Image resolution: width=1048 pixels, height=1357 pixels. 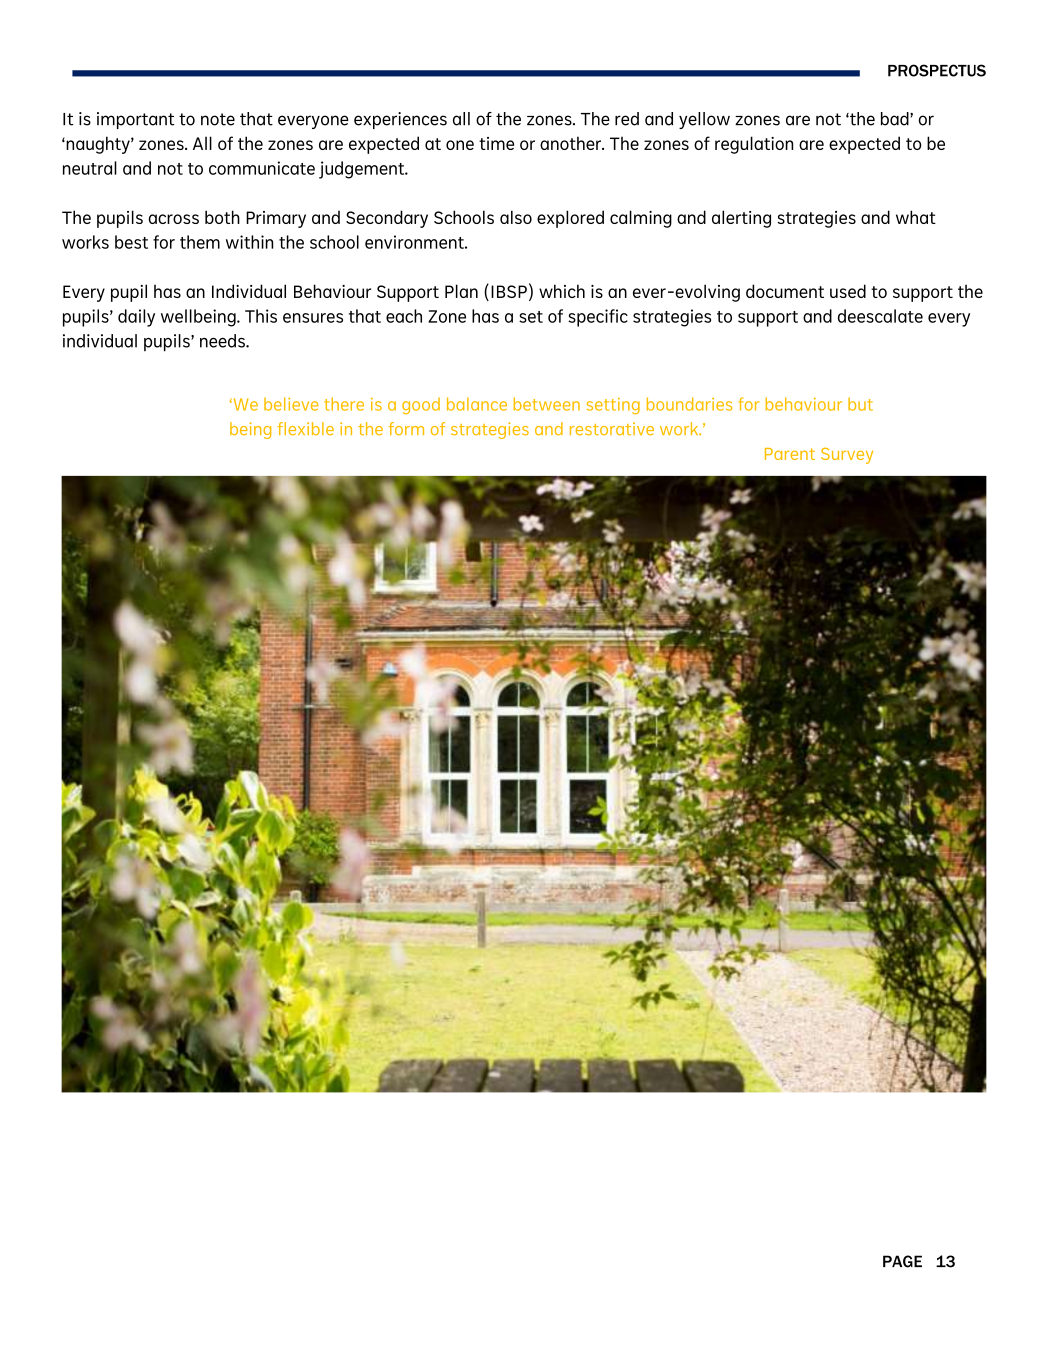 I want to click on flexible, so click(x=305, y=428).
